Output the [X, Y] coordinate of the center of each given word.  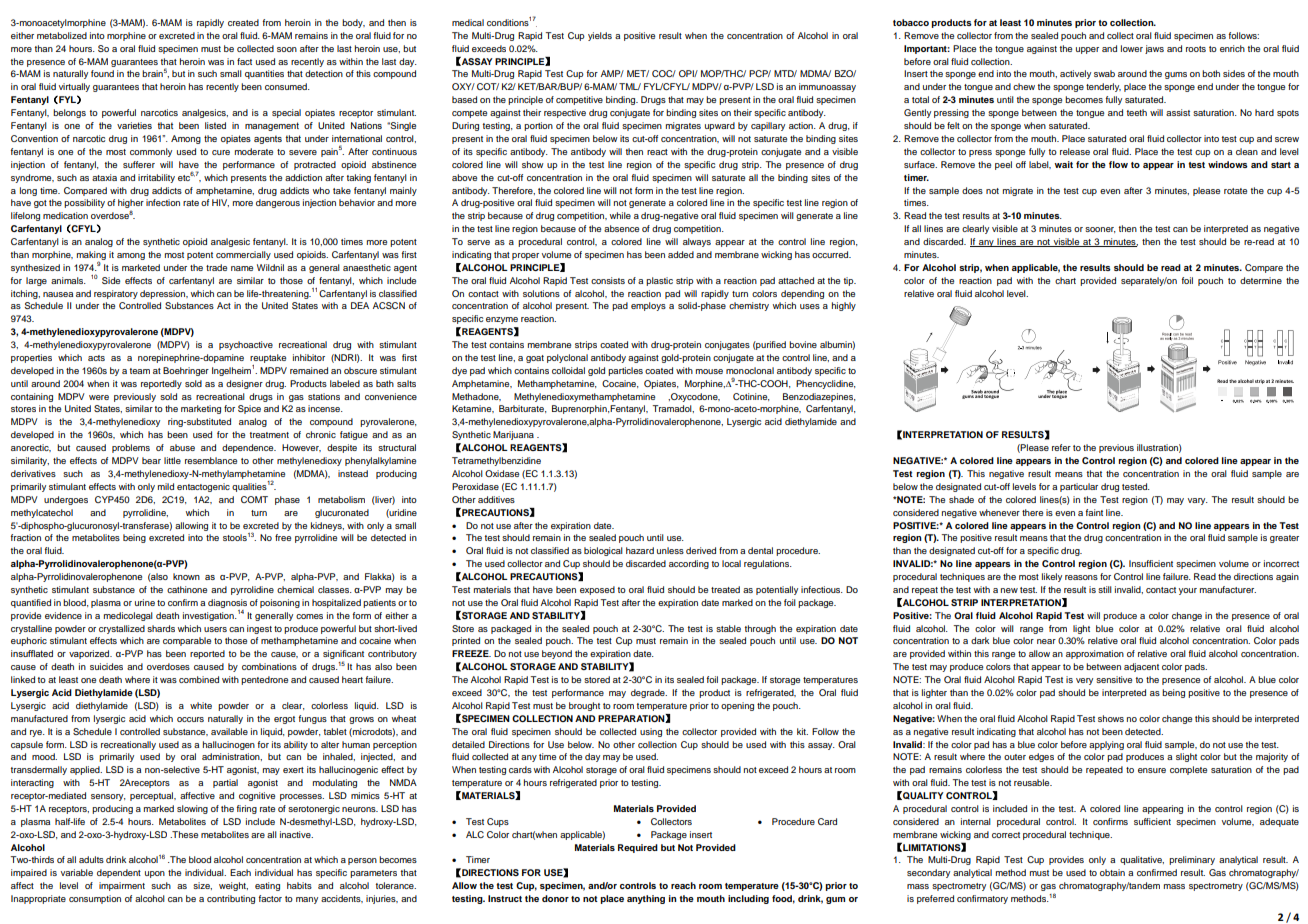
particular [1079, 487]
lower [1132, 48]
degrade [649, 693]
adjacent [1141, 667]
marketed [141, 267]
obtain [1112, 872]
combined [199, 679]
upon [155, 874]
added [681, 254]
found [102, 73]
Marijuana [513, 435]
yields [600, 36]
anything [646, 899]
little [172, 460]
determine [1261, 280]
